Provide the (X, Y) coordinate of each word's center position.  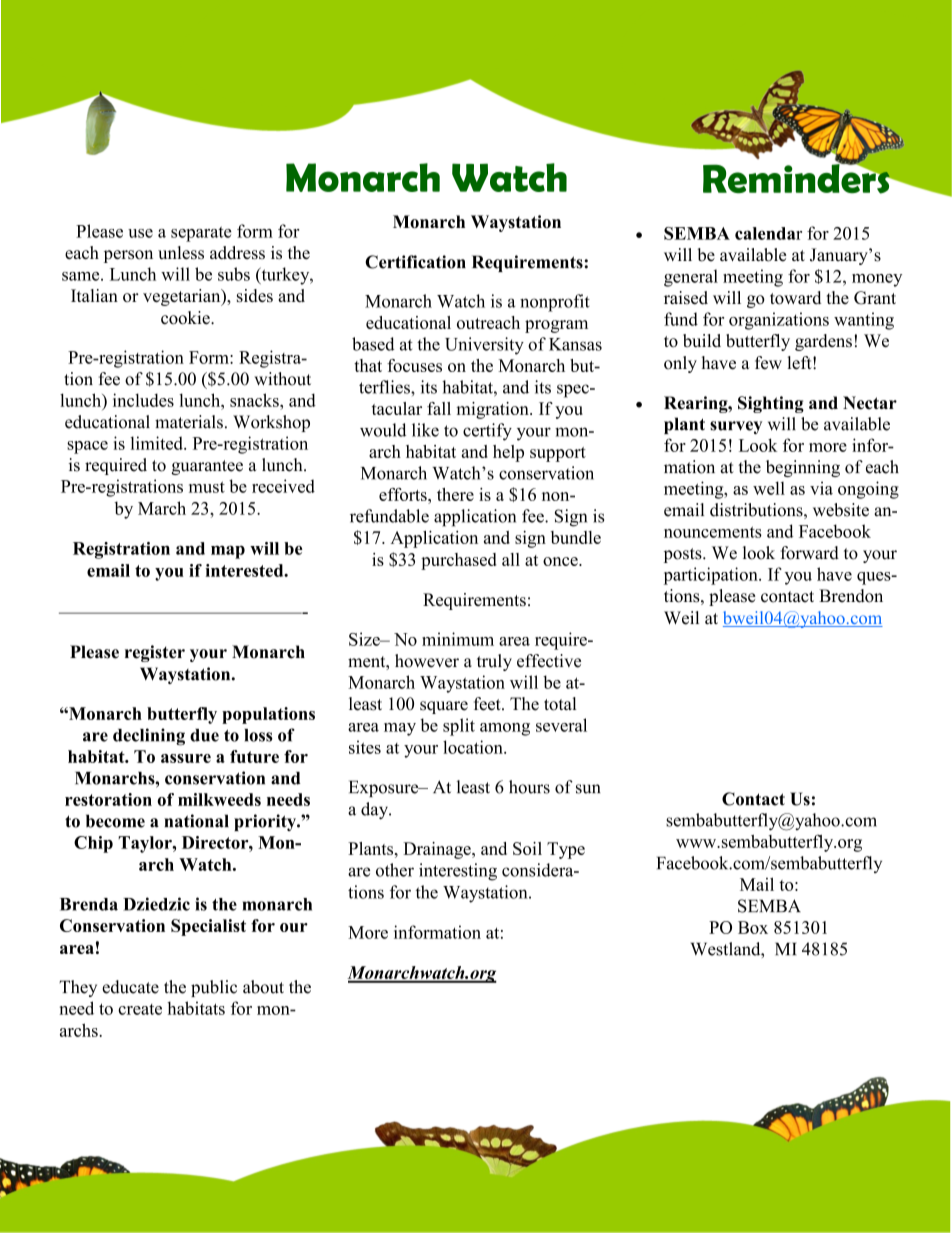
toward (795, 298)
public (214, 988)
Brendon (851, 596)
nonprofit (555, 303)
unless (181, 253)
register (155, 653)
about (263, 987)
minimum (458, 639)
